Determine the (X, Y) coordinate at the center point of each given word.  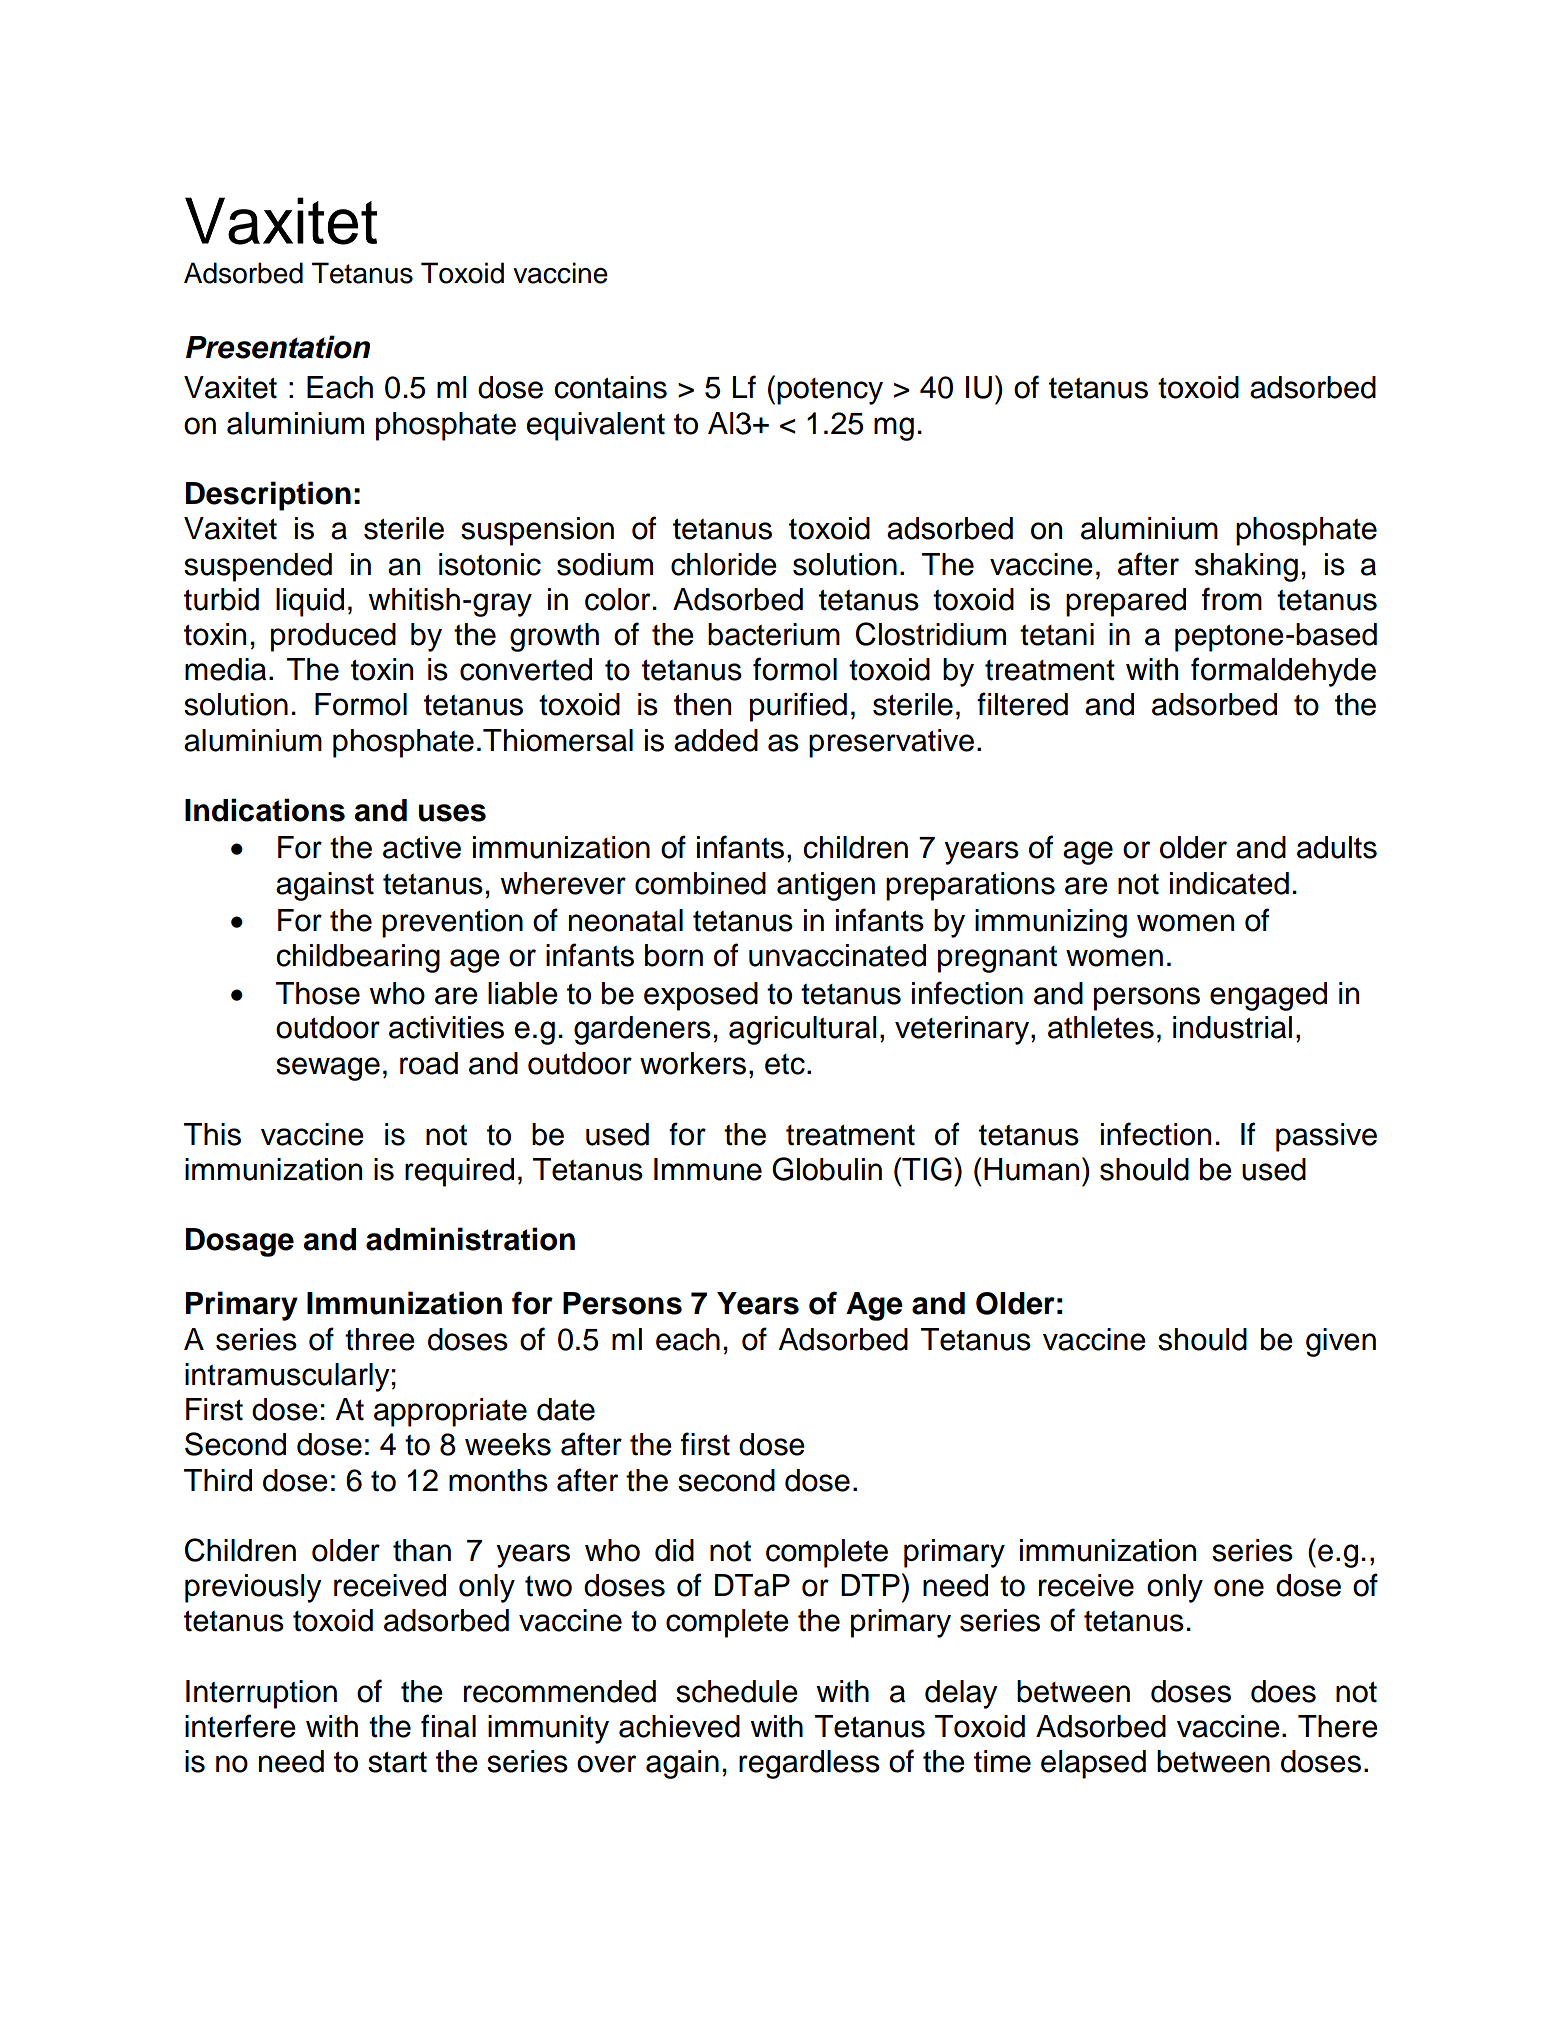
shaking (1246, 567)
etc (785, 1064)
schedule (737, 1691)
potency (830, 391)
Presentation (278, 347)
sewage (328, 1069)
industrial (1232, 1027)
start (397, 1762)
